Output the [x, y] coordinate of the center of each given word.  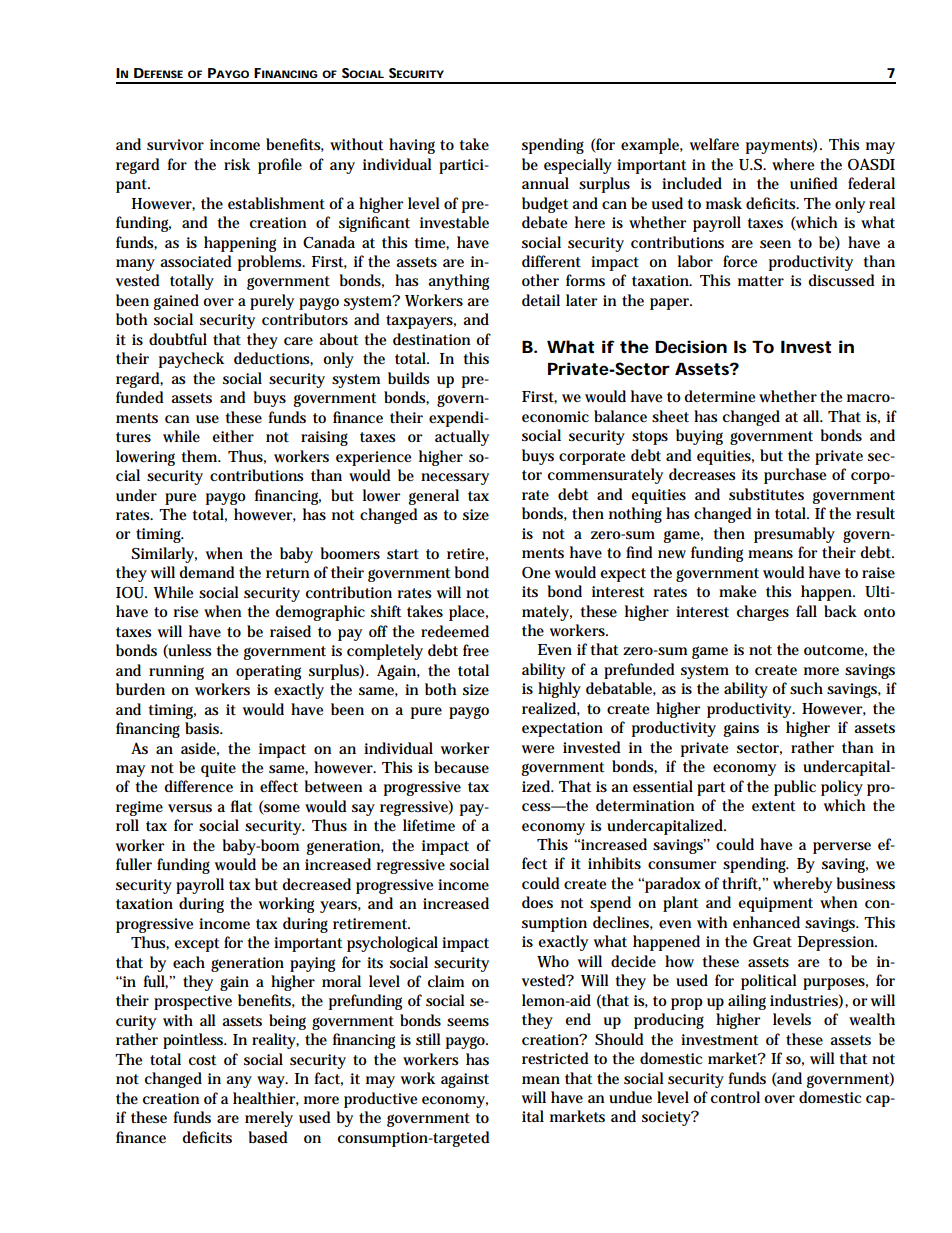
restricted [555, 1058]
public [795, 788]
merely [269, 1119]
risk [237, 164]
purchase [795, 476]
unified [814, 183]
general [433, 497]
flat [241, 806]
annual [545, 183]
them [201, 456]
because [461, 767]
